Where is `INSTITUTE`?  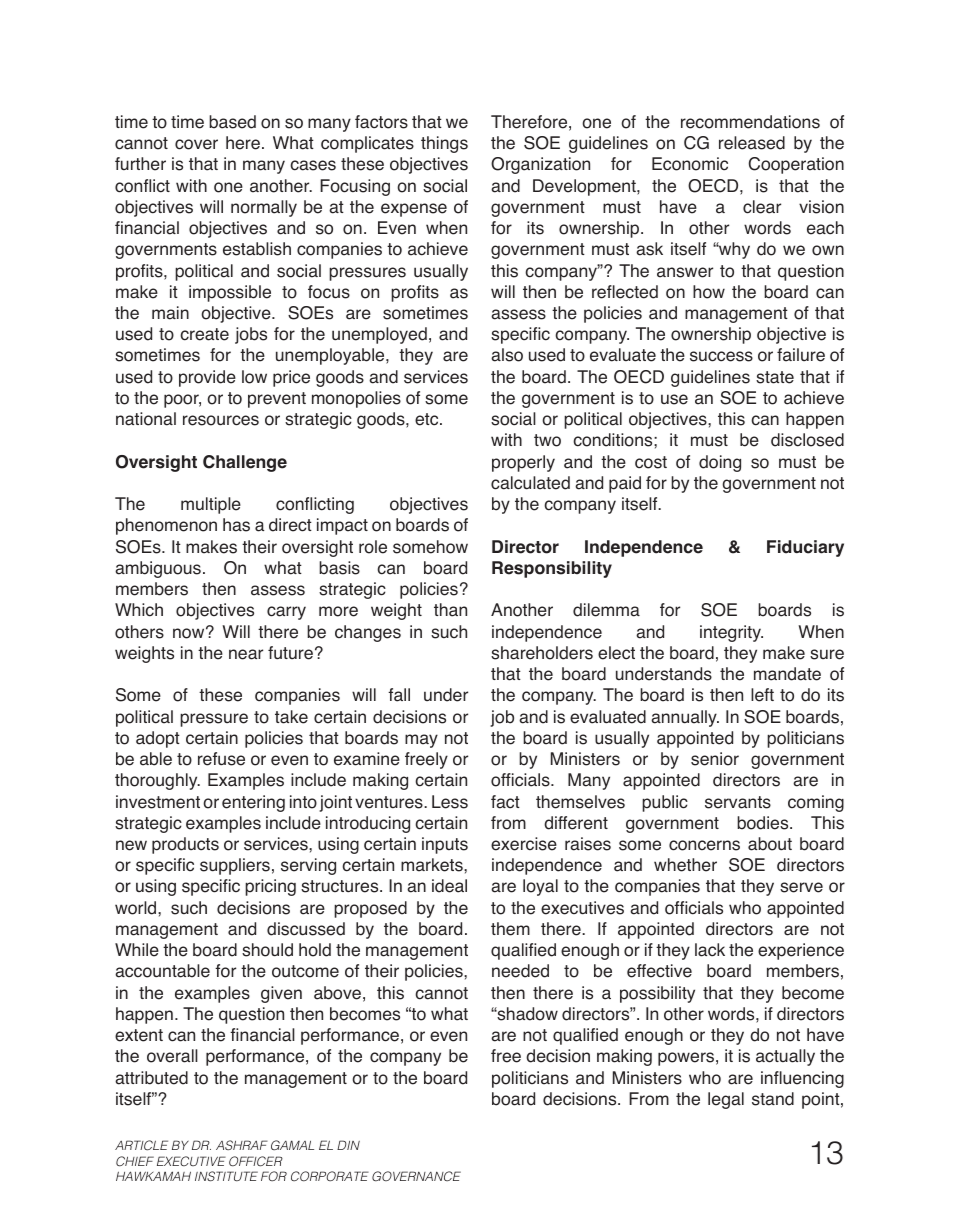
INSTITUTE is located at coordinates (226, 1176).
